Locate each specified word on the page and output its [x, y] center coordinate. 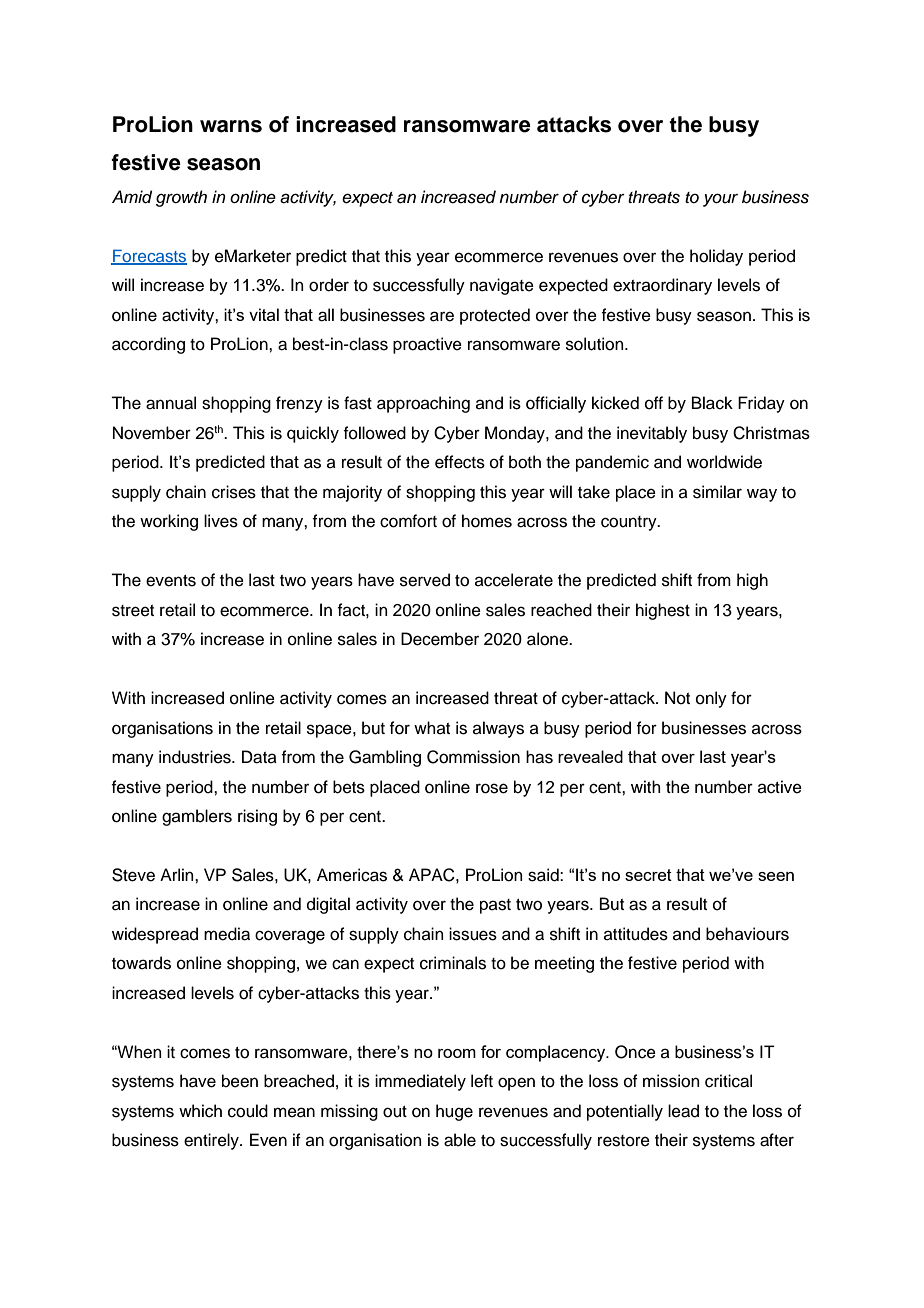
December [440, 639]
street [133, 611]
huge [454, 1112]
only [711, 699]
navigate [502, 286]
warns [231, 126]
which [200, 1111]
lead [683, 1111]
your [720, 200]
